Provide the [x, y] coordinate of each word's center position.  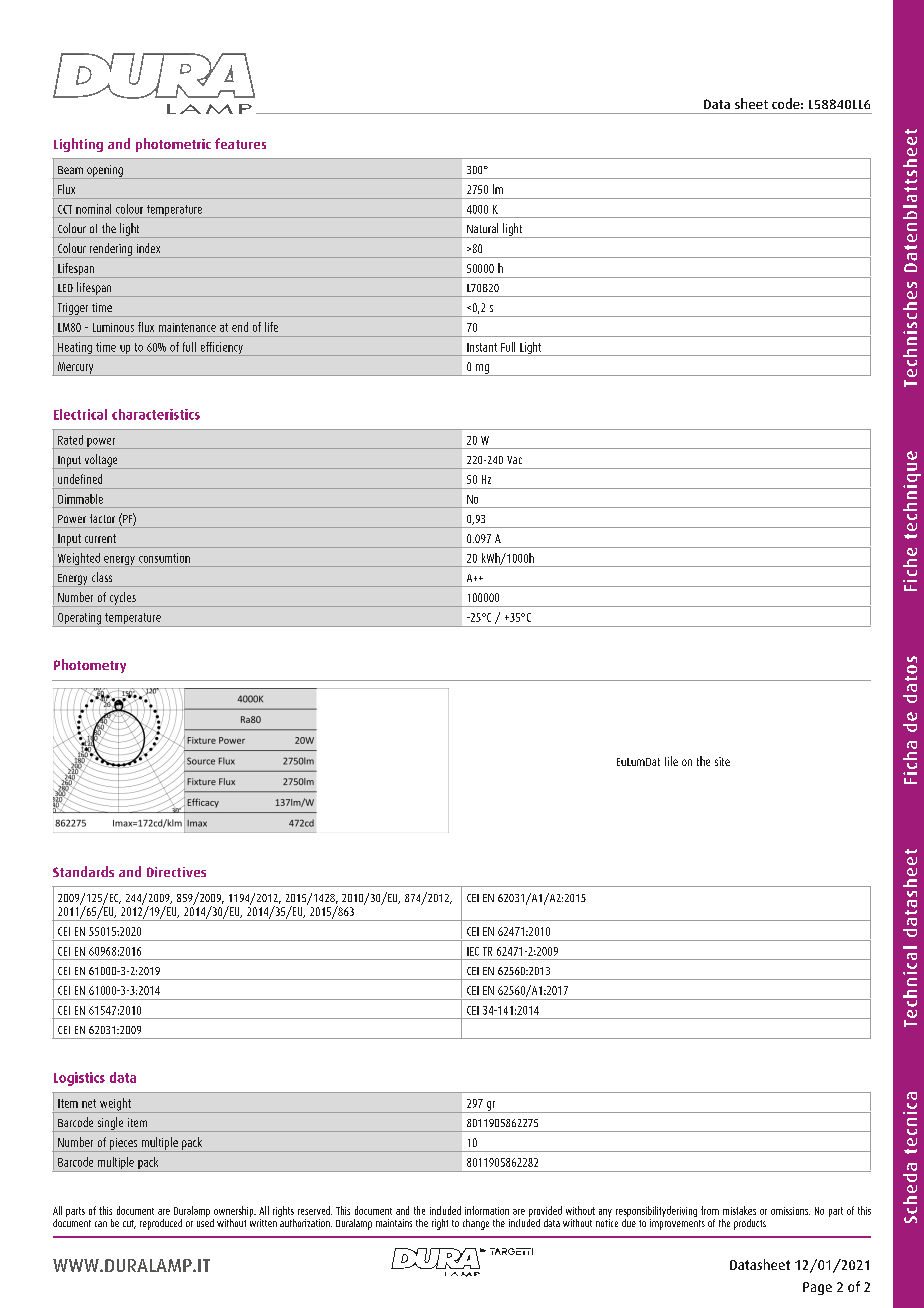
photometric [173, 145]
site [722, 761]
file [671, 761]
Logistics [79, 1079]
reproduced [161, 1224]
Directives [176, 872]
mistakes [739, 1210]
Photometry [90, 666]
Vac [514, 460]
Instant [482, 347]
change [476, 1224]
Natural [482, 228]
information [487, 1210]
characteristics [156, 414]
